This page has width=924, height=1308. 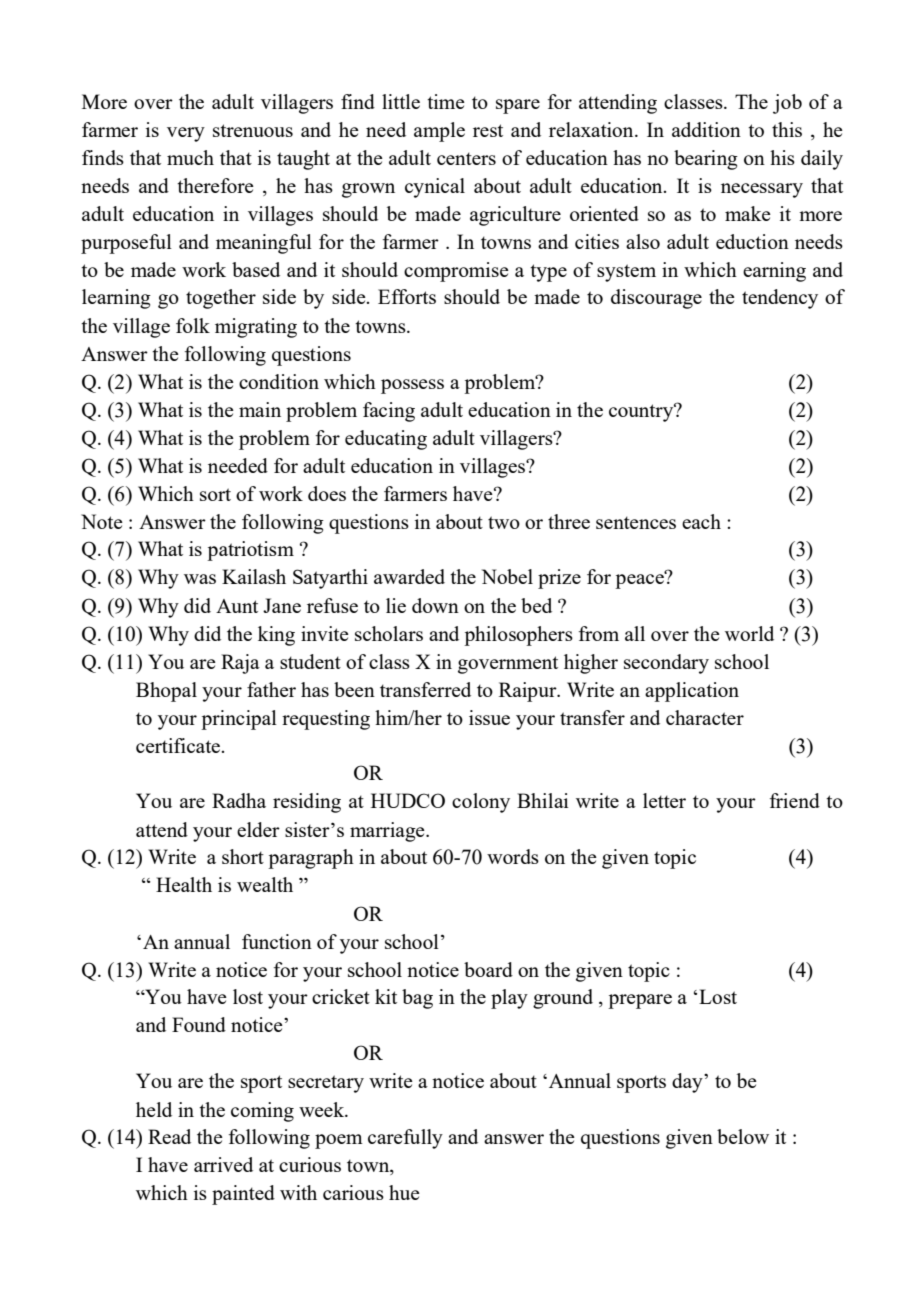 I want to click on below, so click(x=743, y=1136).
